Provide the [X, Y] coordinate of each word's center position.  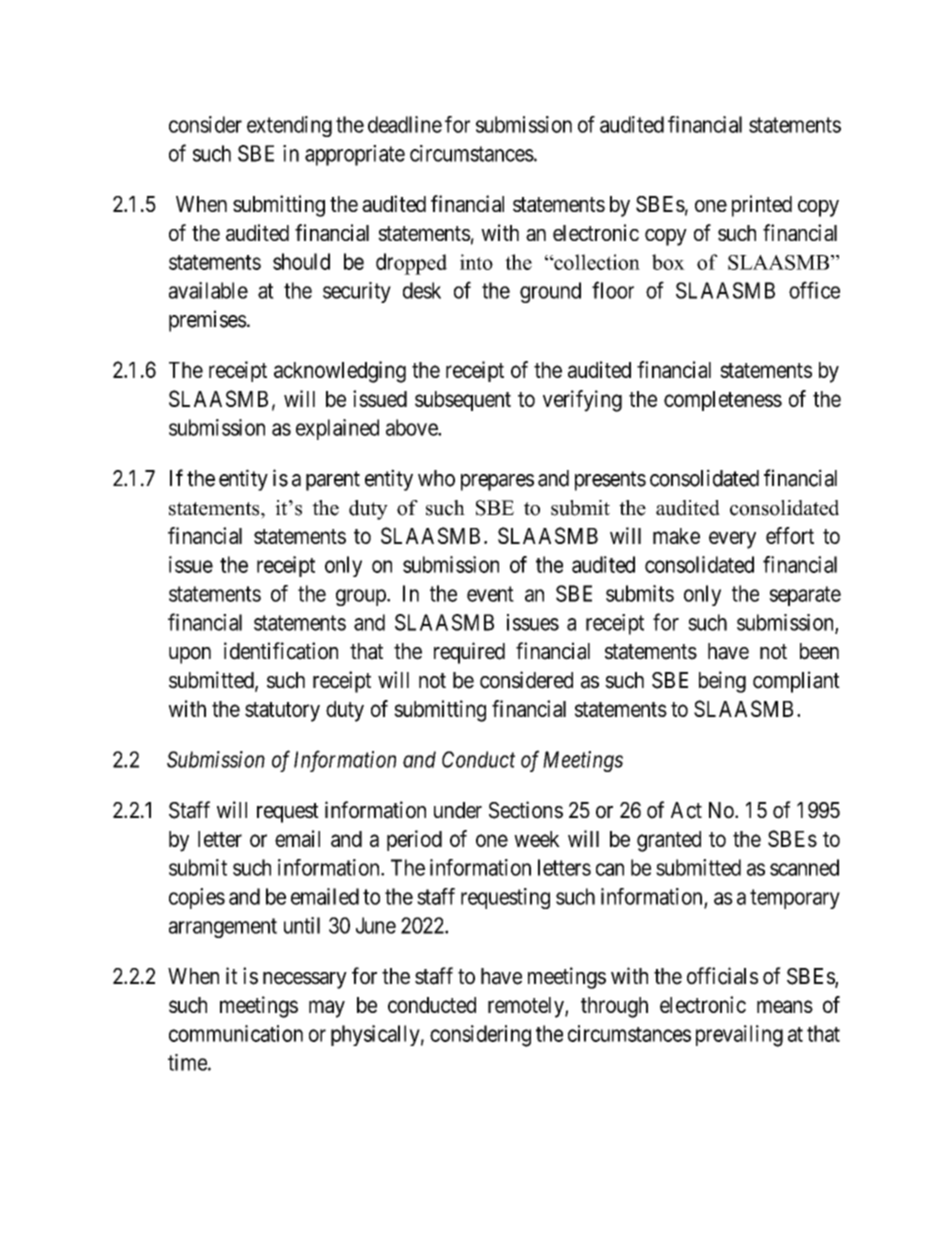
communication [236, 1033]
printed [762, 206]
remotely [527, 1007]
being [722, 682]
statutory [282, 712]
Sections [526, 810]
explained [337, 429]
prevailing [739, 1036]
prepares [497, 482]
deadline [405, 124]
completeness [723, 401]
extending [289, 126]
